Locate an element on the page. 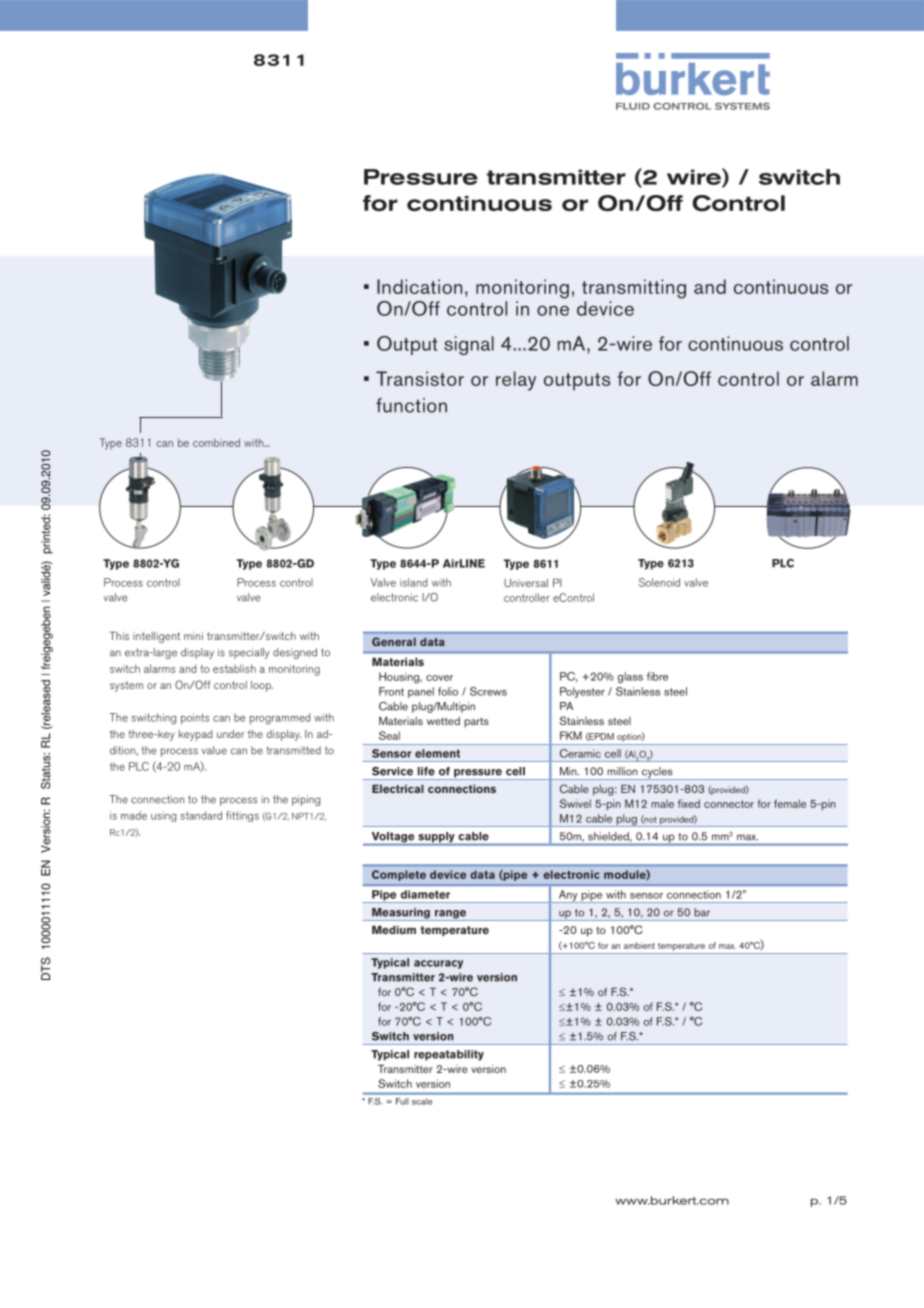 The image size is (924, 1308). fibre is located at coordinates (657, 676).
